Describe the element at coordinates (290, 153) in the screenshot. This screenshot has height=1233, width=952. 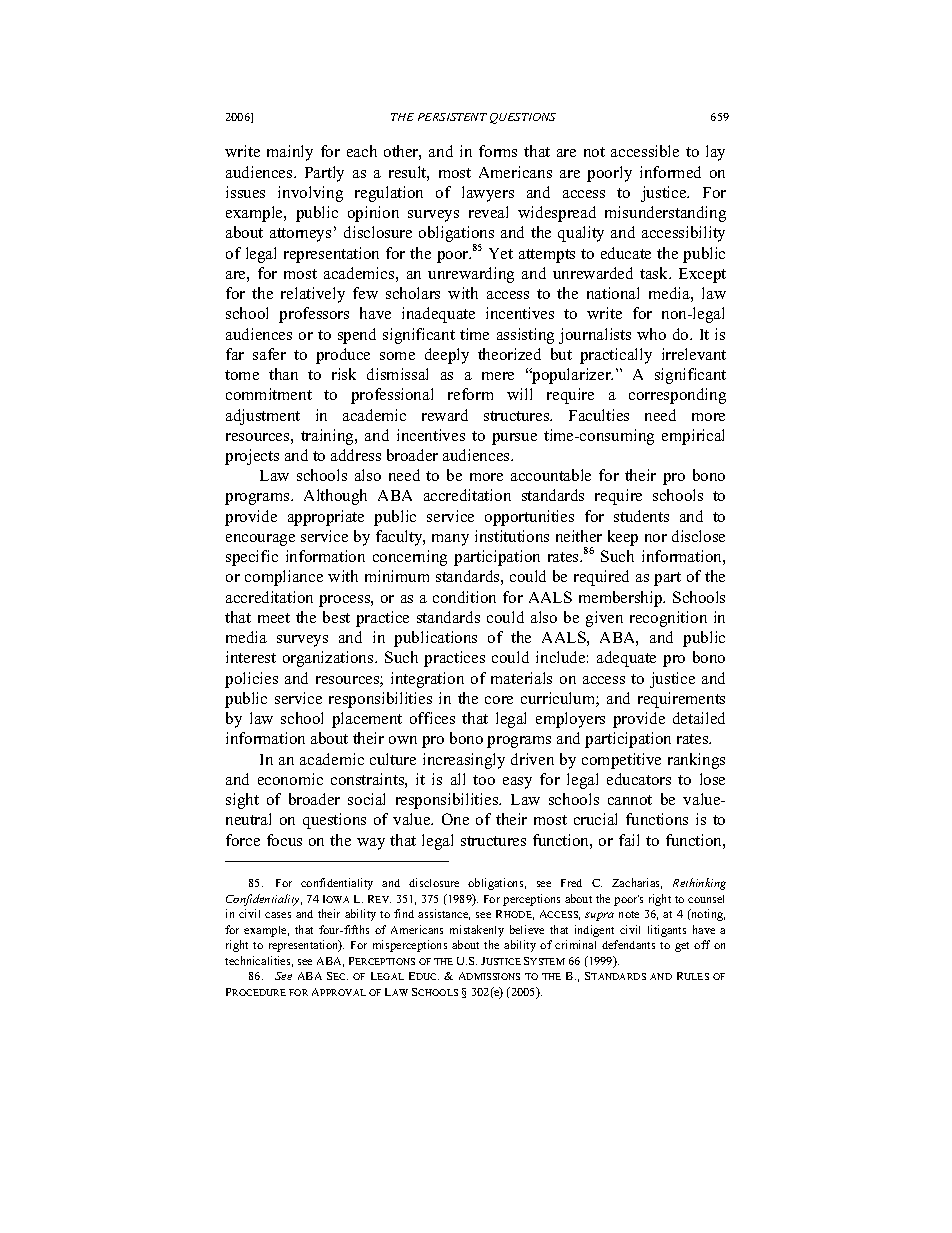
I see `mainly` at that location.
